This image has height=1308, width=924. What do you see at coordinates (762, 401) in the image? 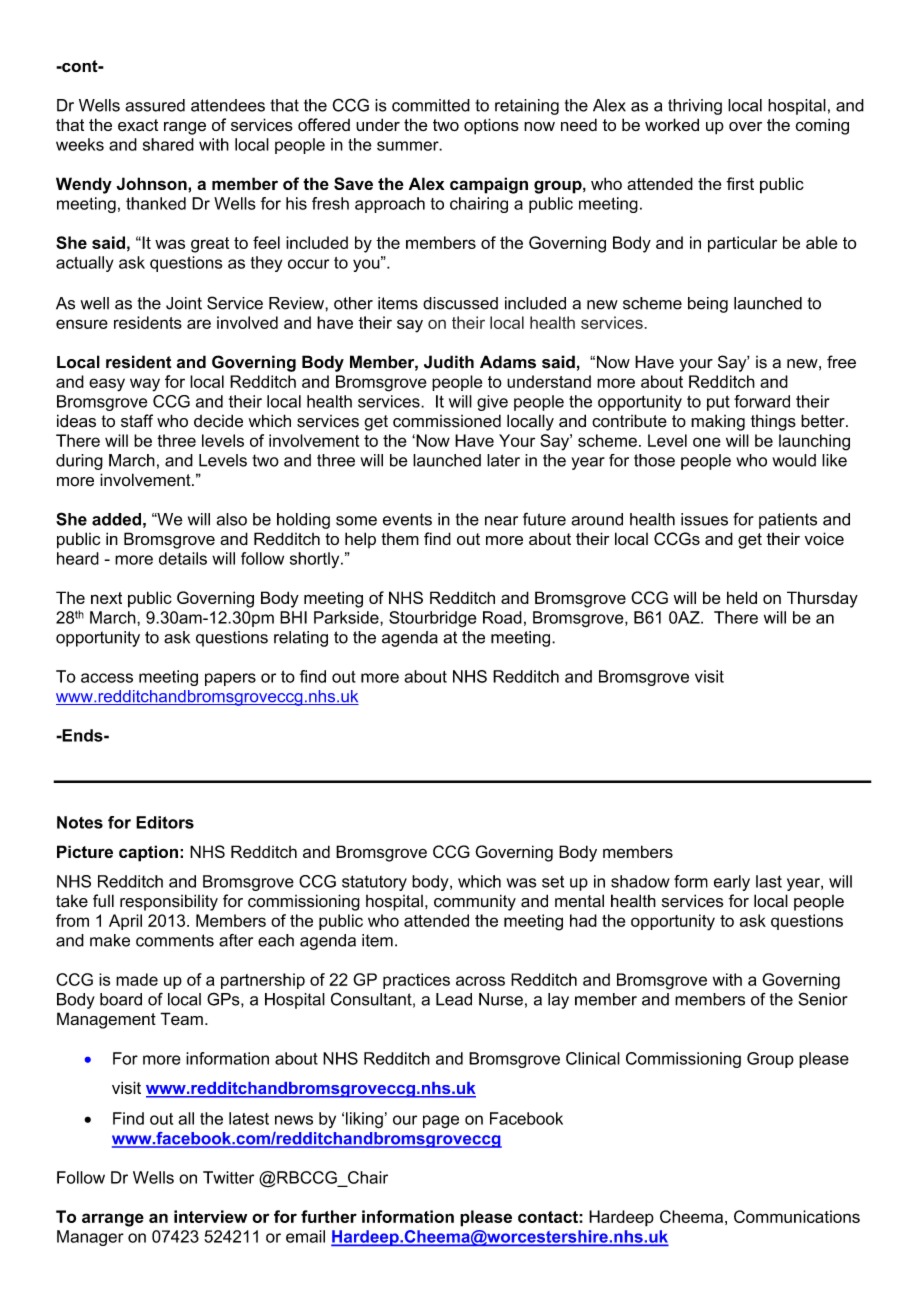
I see `forward` at bounding box center [762, 401].
